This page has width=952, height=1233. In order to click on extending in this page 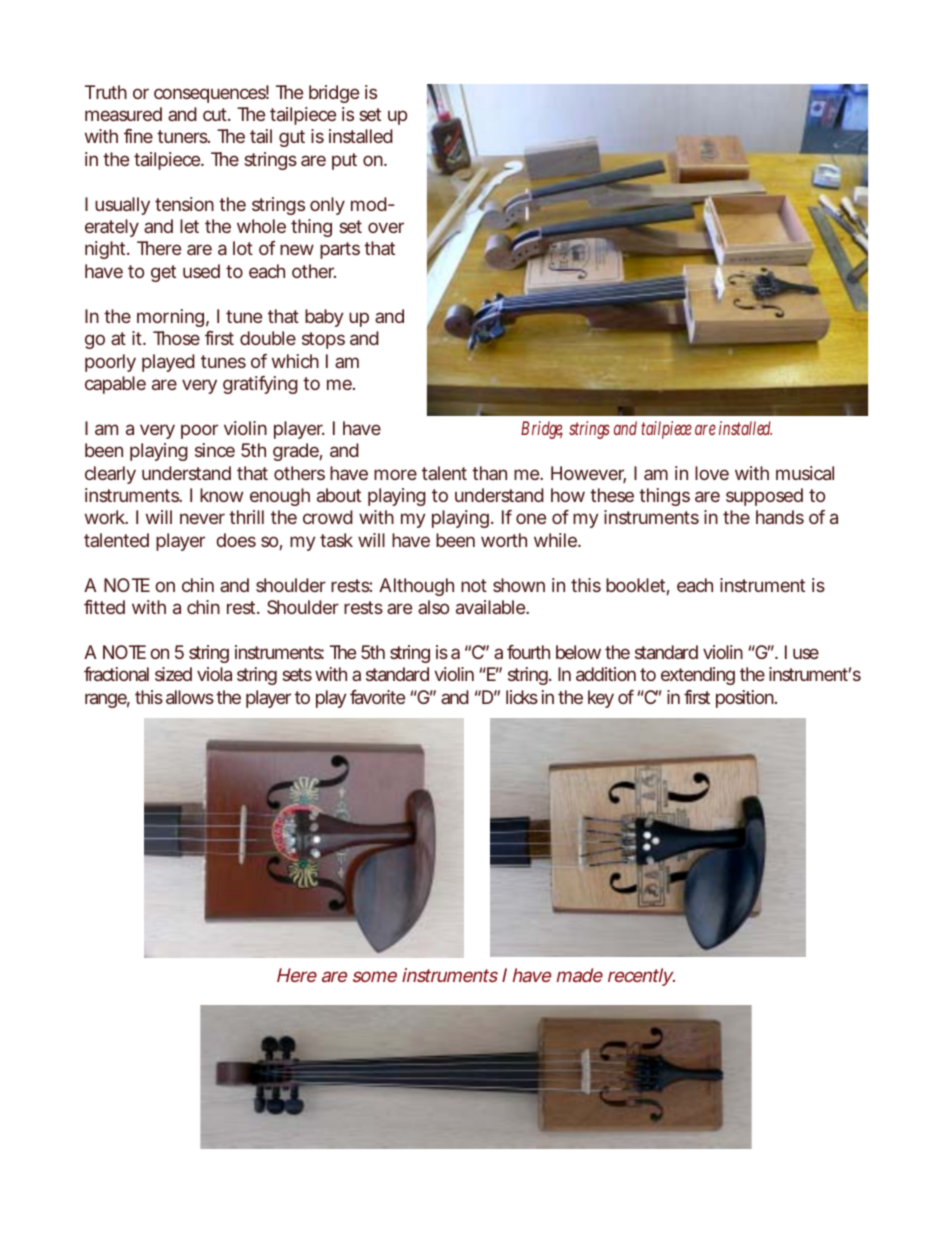, I will do `click(698, 676)`.
